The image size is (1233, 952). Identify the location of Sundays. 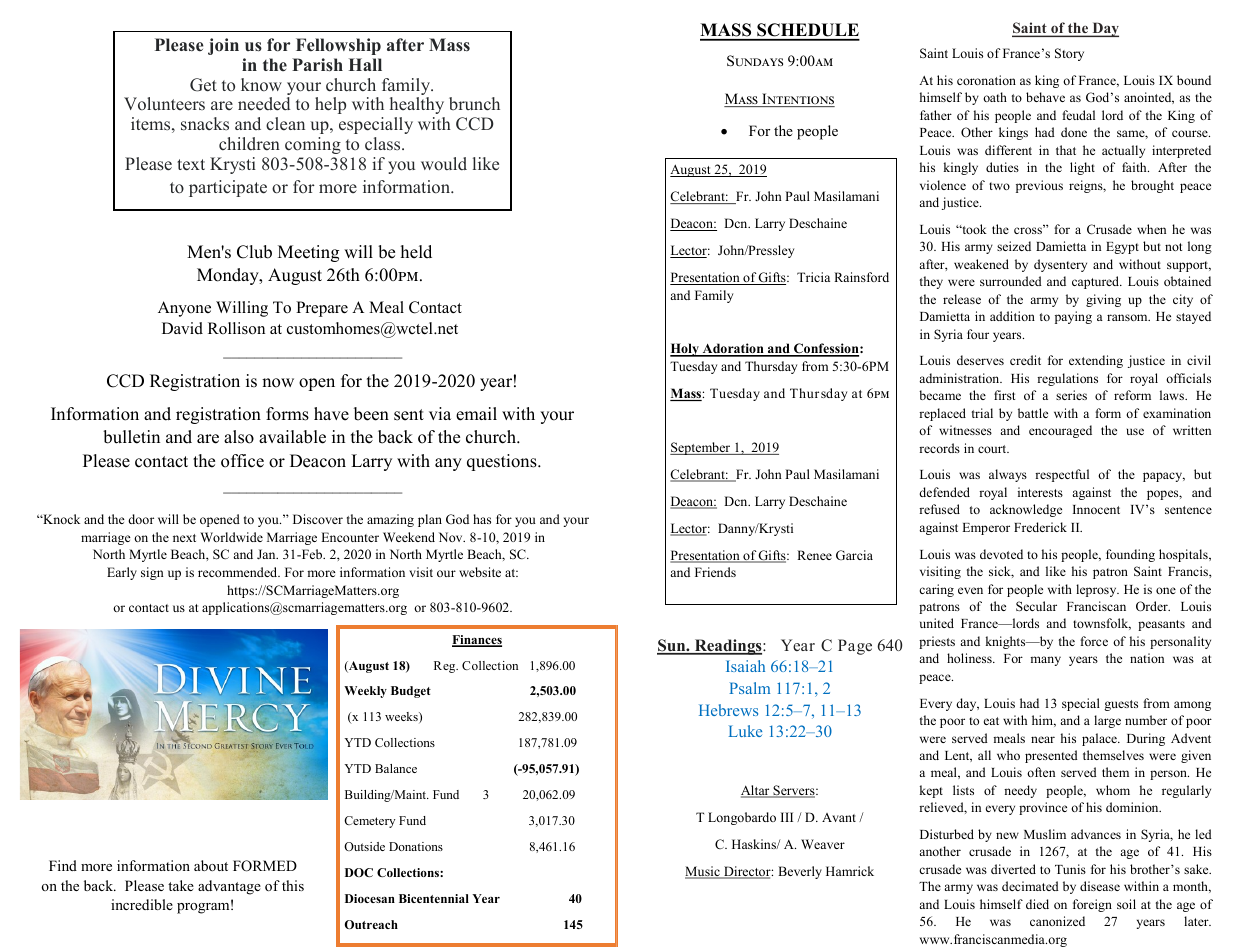
(755, 61).
